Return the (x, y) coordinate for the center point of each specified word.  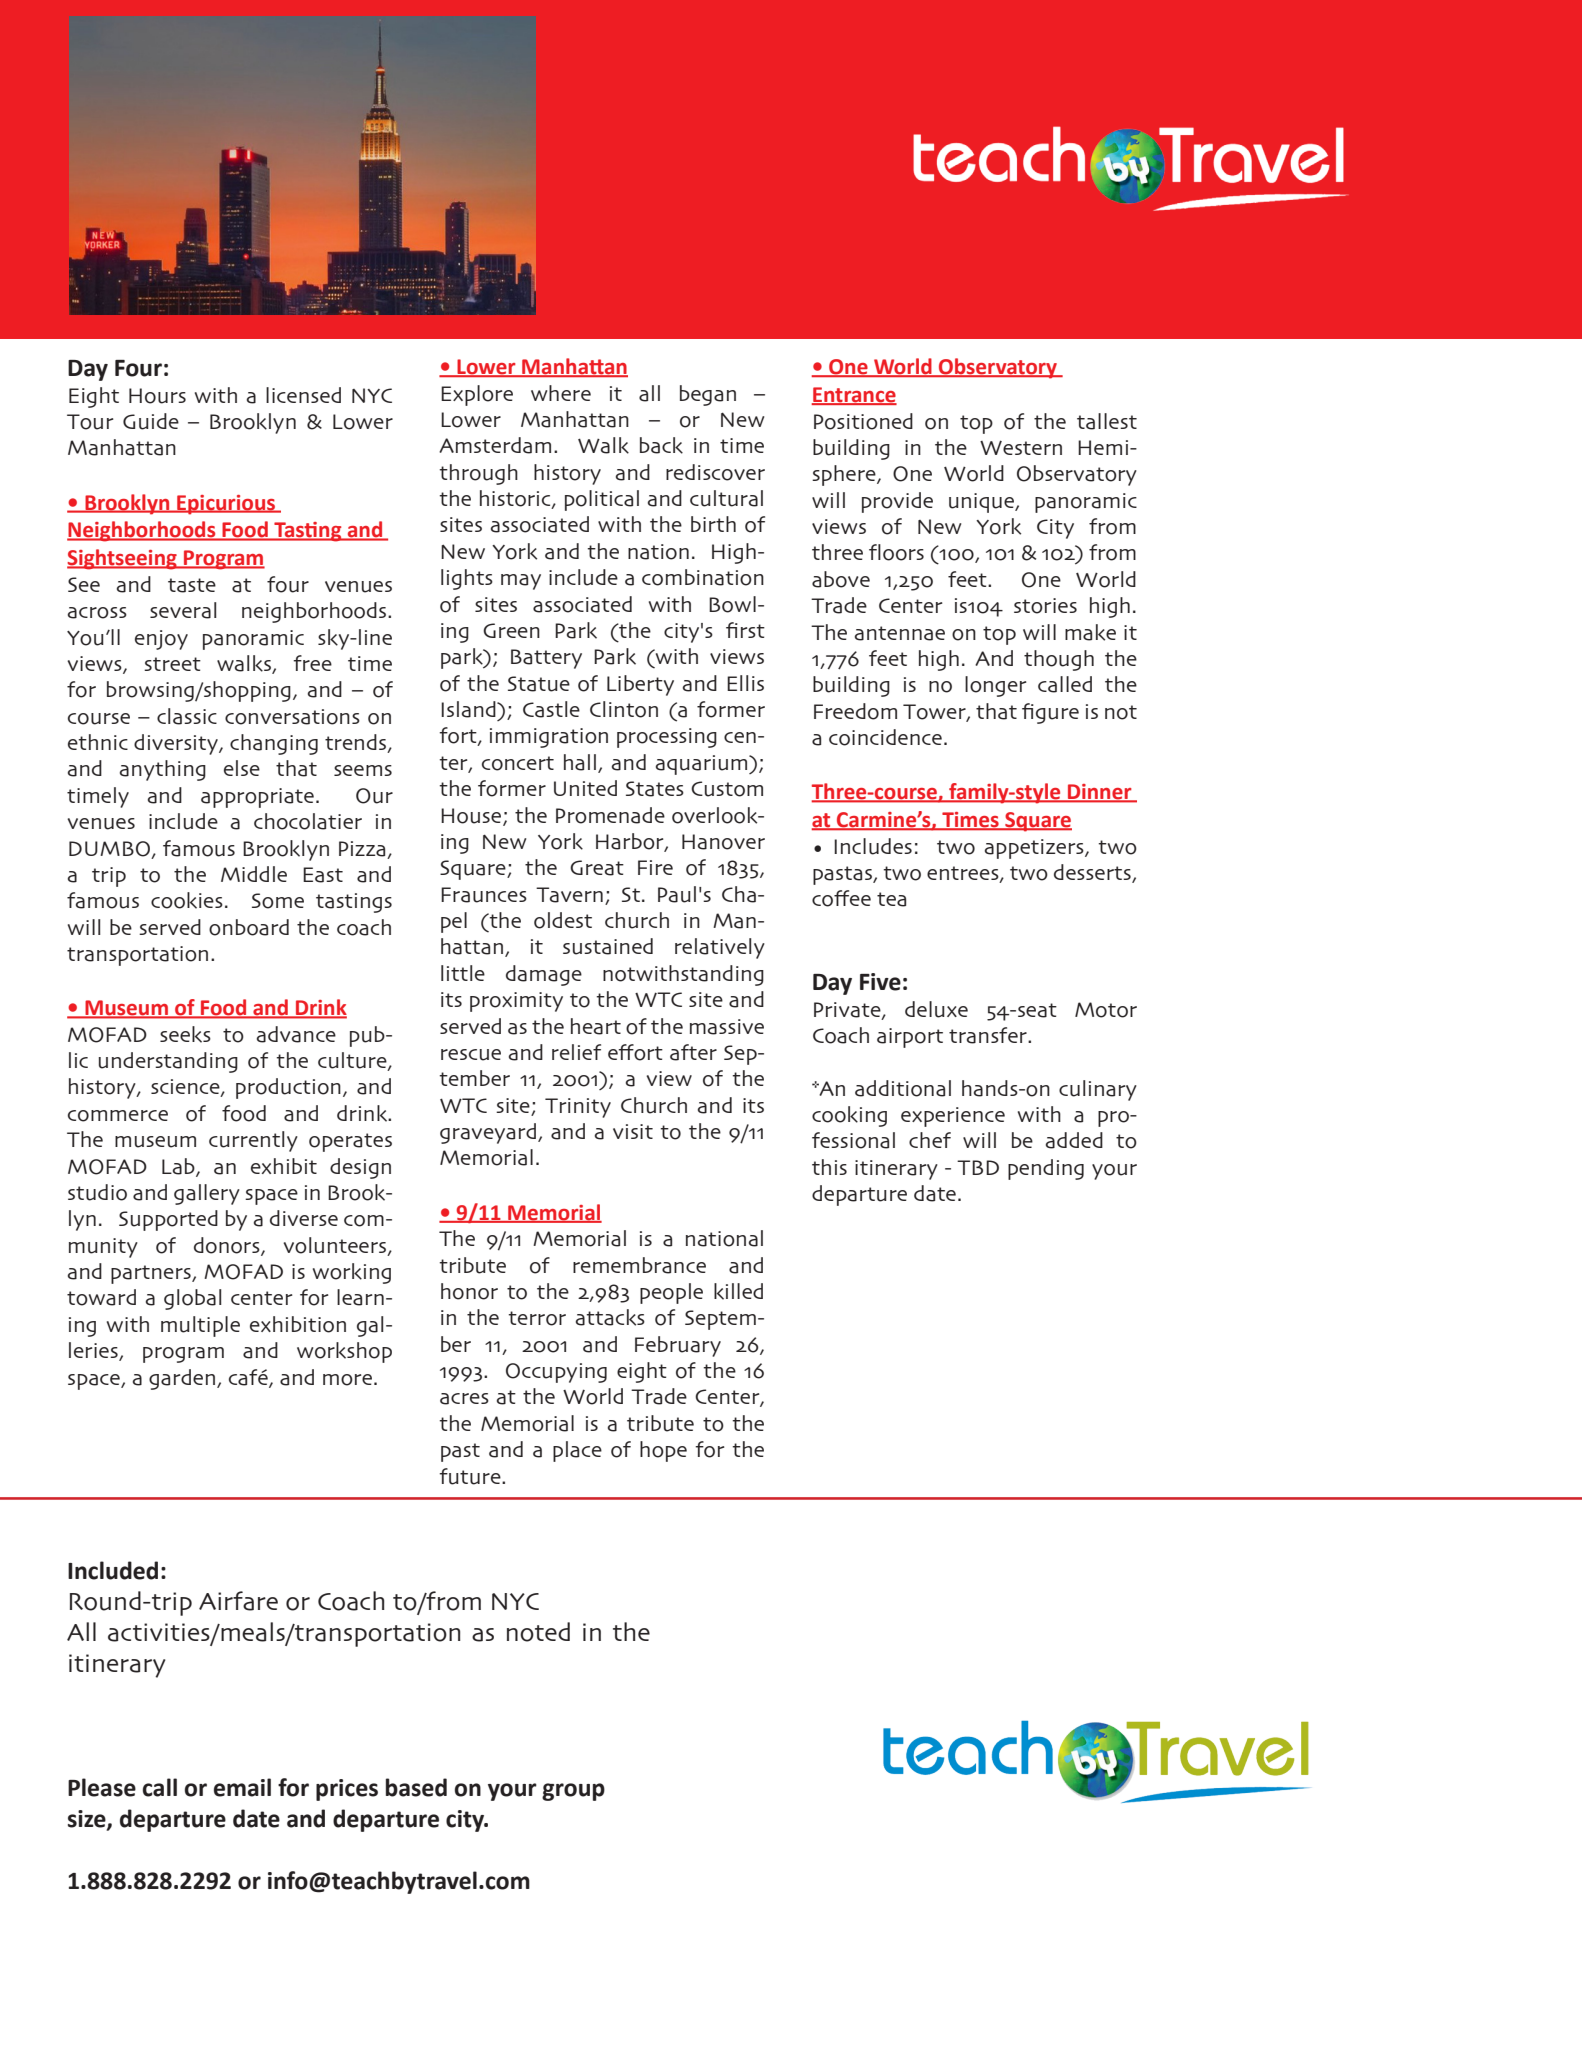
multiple (200, 1326)
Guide (151, 421)
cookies (187, 900)
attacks (610, 1317)
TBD (978, 1167)
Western (1021, 447)
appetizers (1035, 849)
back (661, 445)
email (242, 1787)
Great (597, 868)
